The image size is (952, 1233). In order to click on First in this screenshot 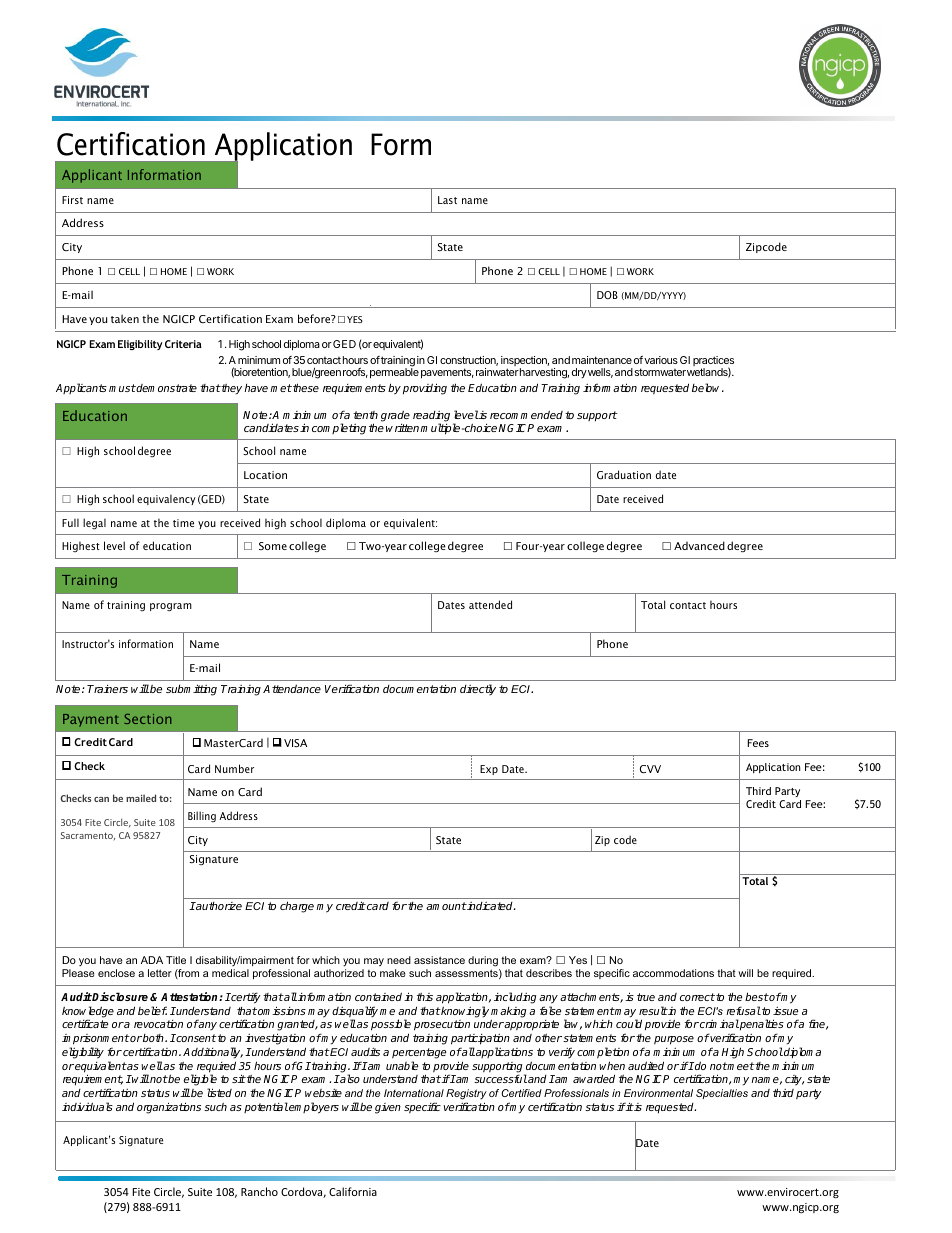, I will do `click(72, 200)`.
